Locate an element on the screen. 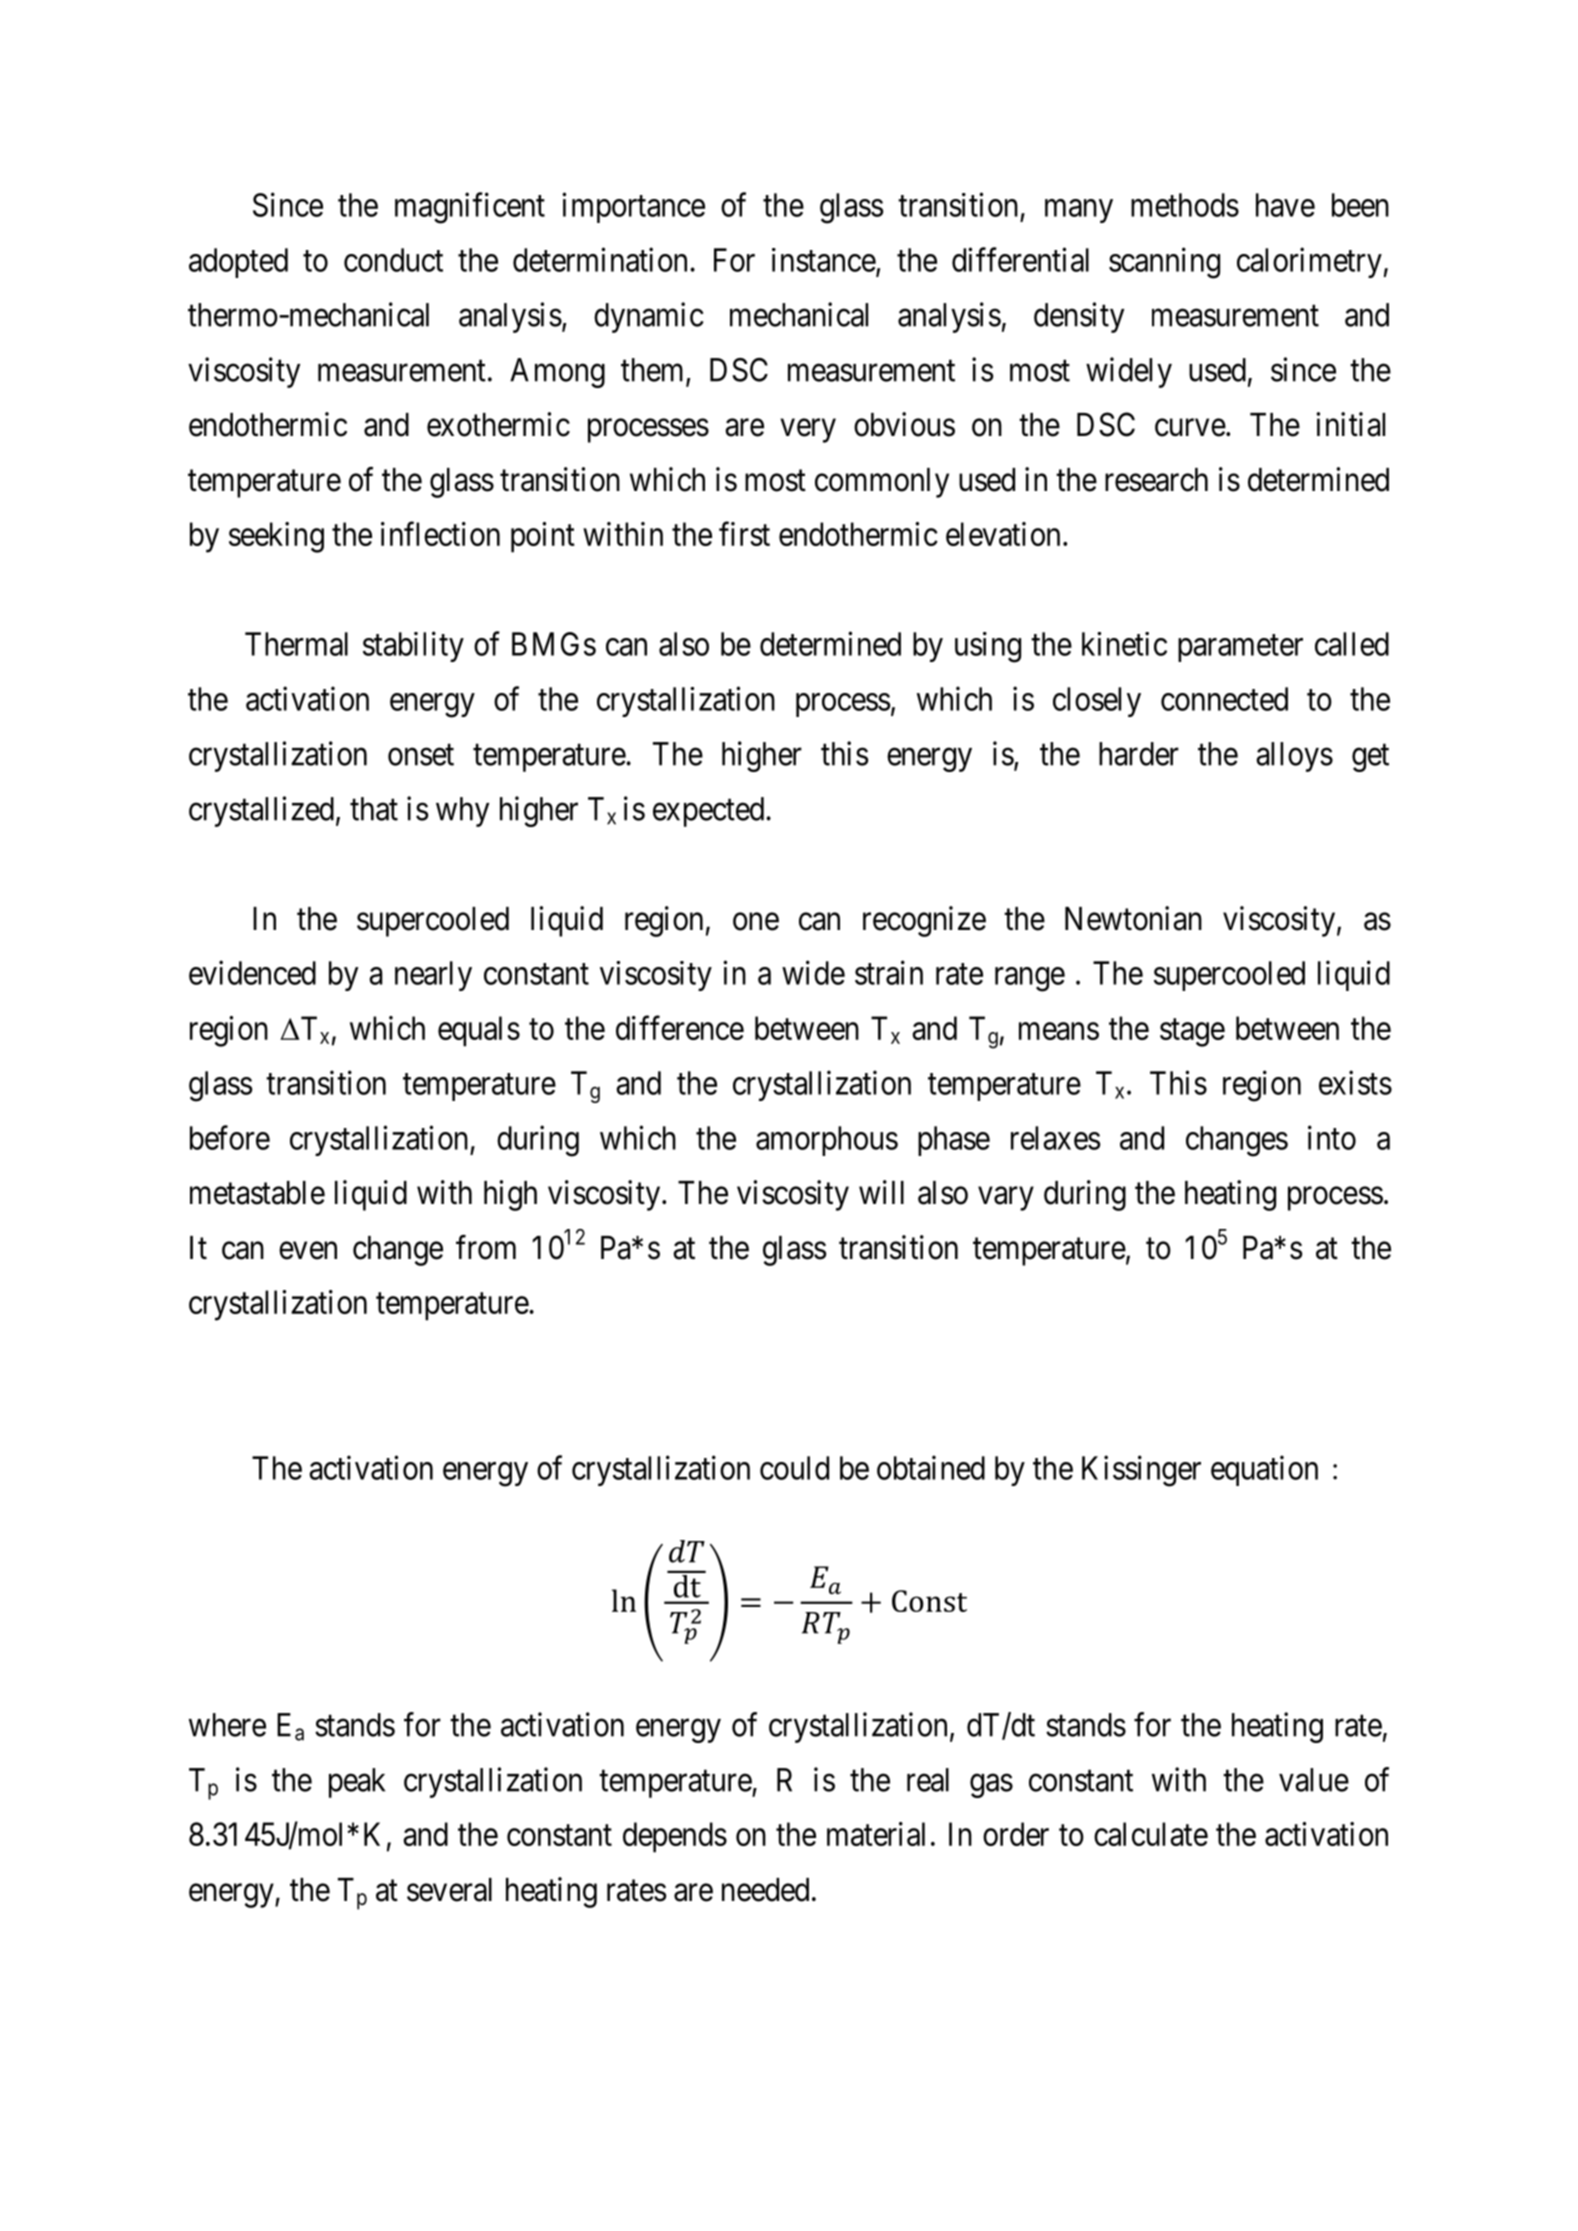 The image size is (1578, 2231). Newtonian is located at coordinates (1133, 918).
